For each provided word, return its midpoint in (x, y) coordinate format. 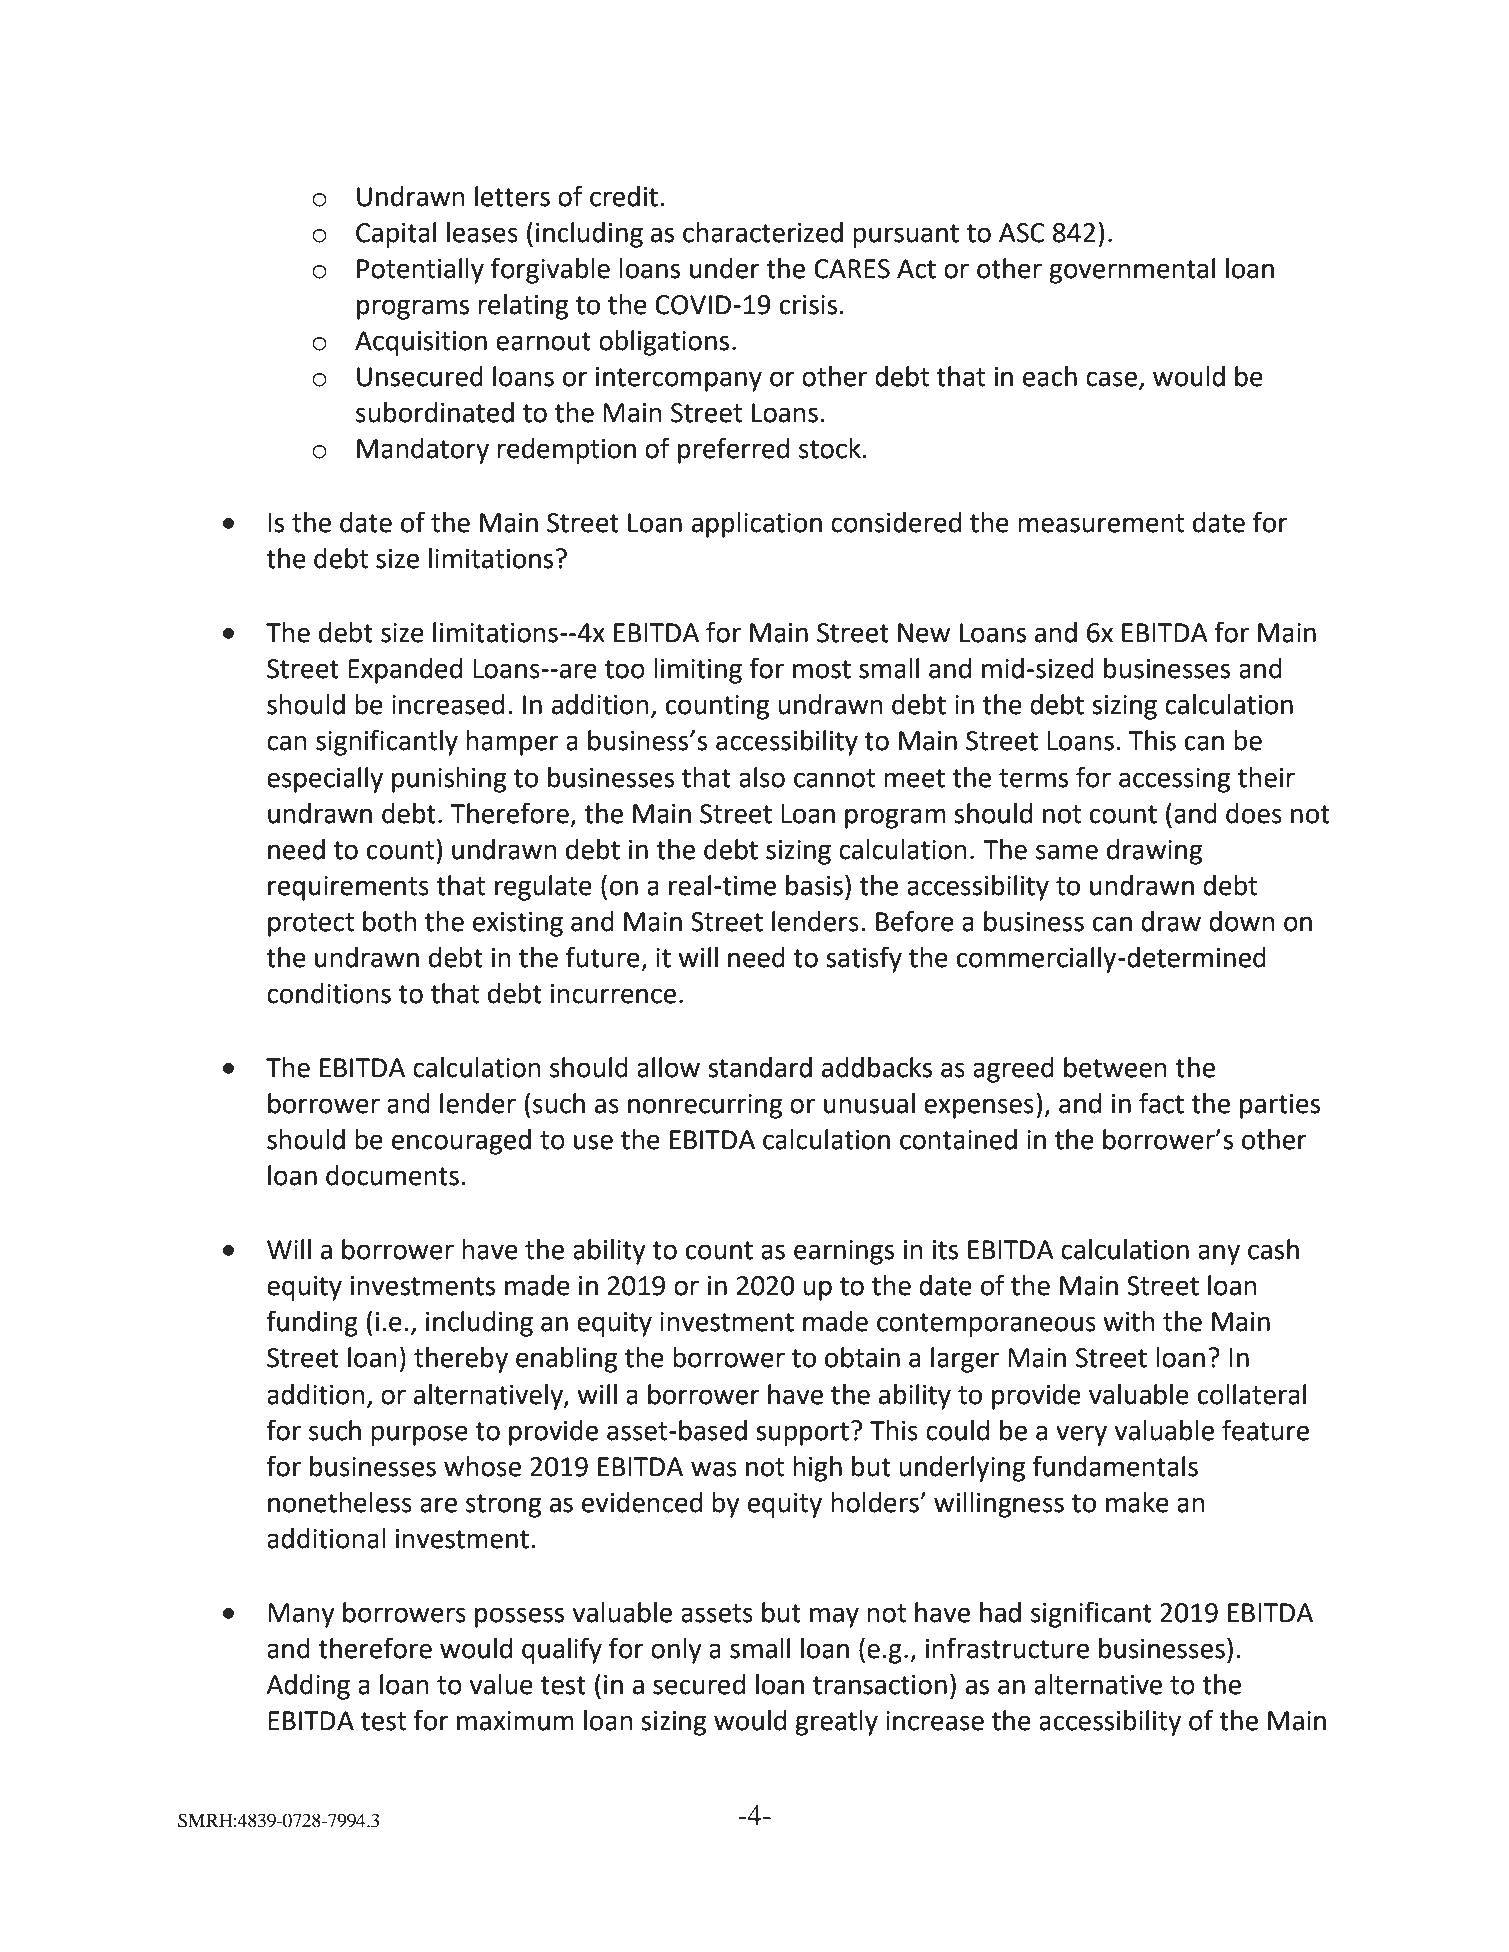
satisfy (864, 959)
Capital (396, 235)
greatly (836, 1723)
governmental (1132, 271)
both (390, 921)
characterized (763, 232)
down (1242, 921)
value (501, 1684)
